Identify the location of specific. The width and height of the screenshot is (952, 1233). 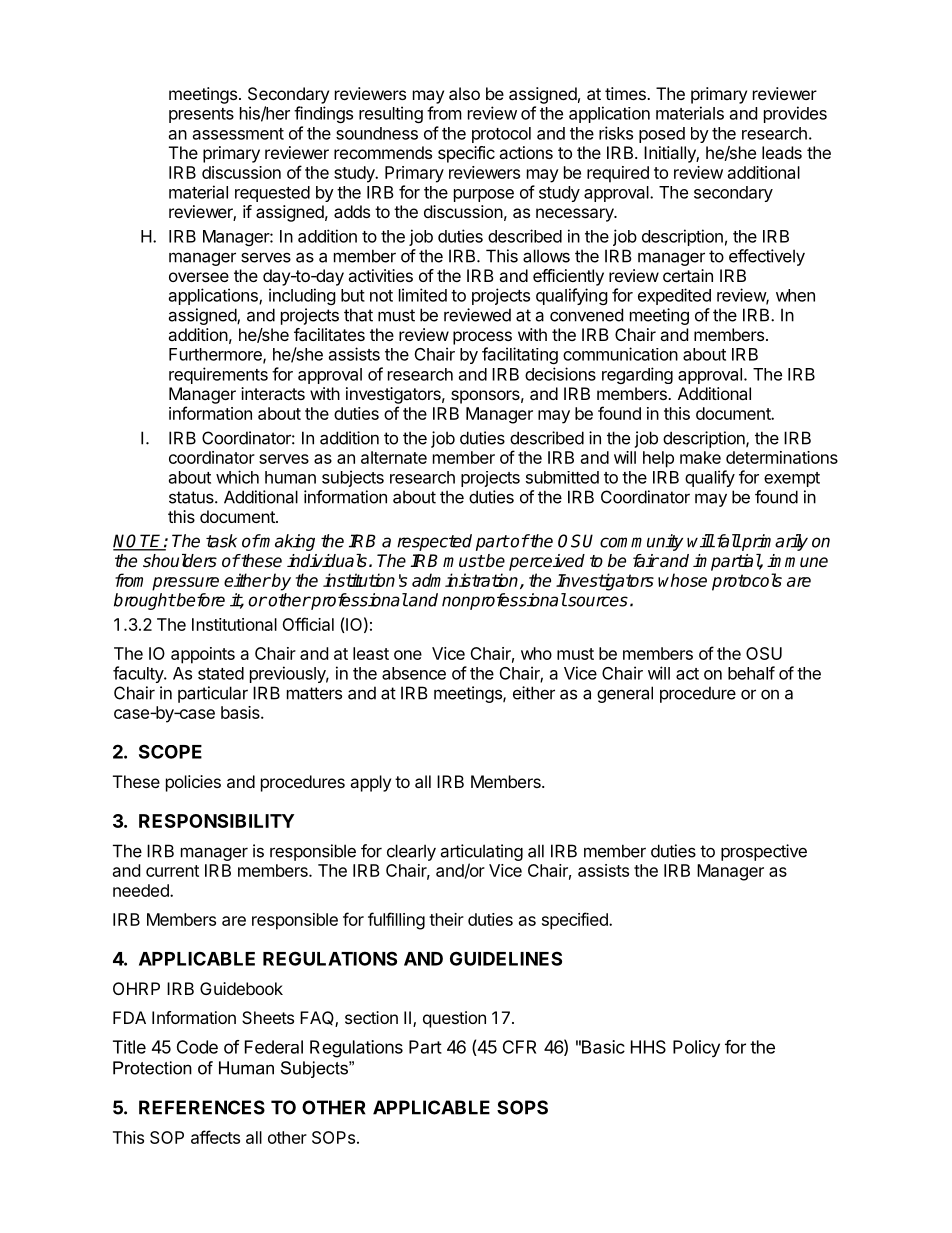
(466, 154).
